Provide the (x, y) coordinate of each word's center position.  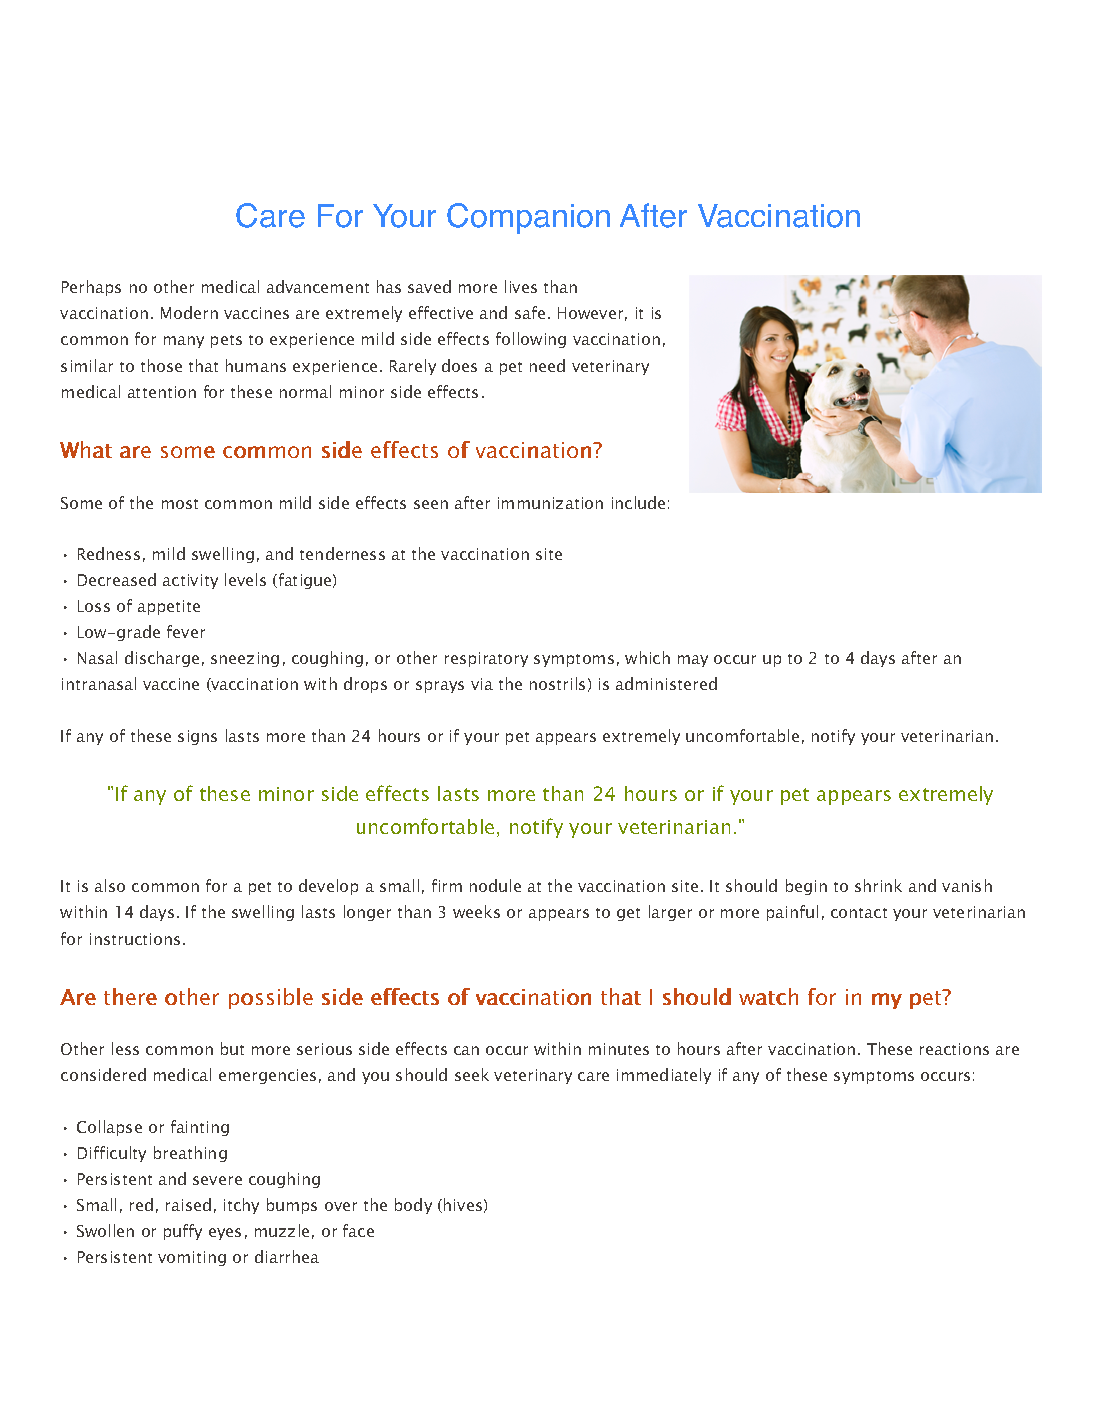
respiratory (486, 659)
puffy (183, 1232)
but (232, 1048)
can (466, 1050)
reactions (954, 1049)
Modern (189, 312)
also (110, 885)
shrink (878, 885)
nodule (495, 885)
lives (521, 286)
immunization (550, 503)
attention (162, 392)
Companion (528, 218)
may (693, 661)
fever (186, 631)
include (638, 502)
